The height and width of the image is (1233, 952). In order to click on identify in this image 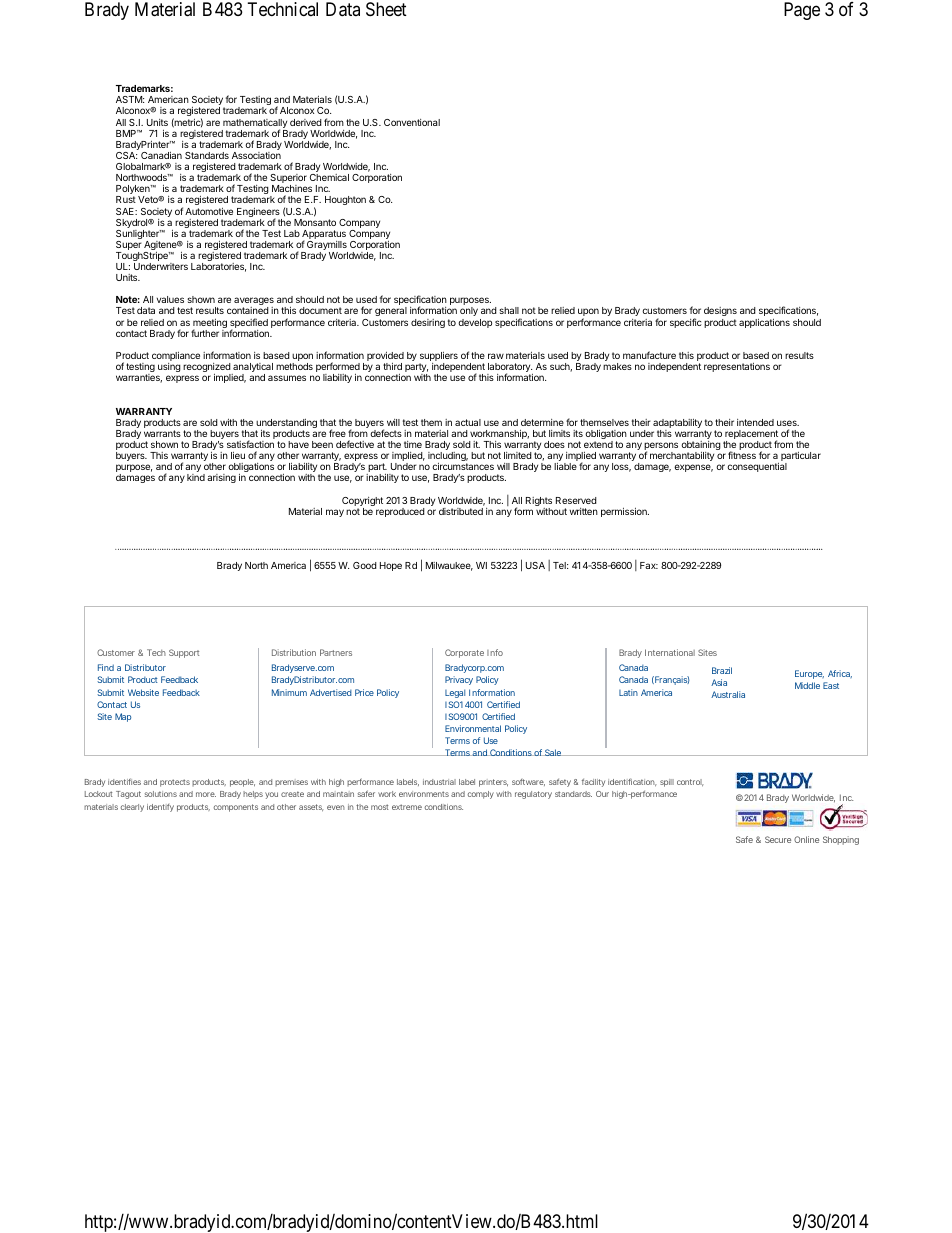, I will do `click(160, 808)`.
